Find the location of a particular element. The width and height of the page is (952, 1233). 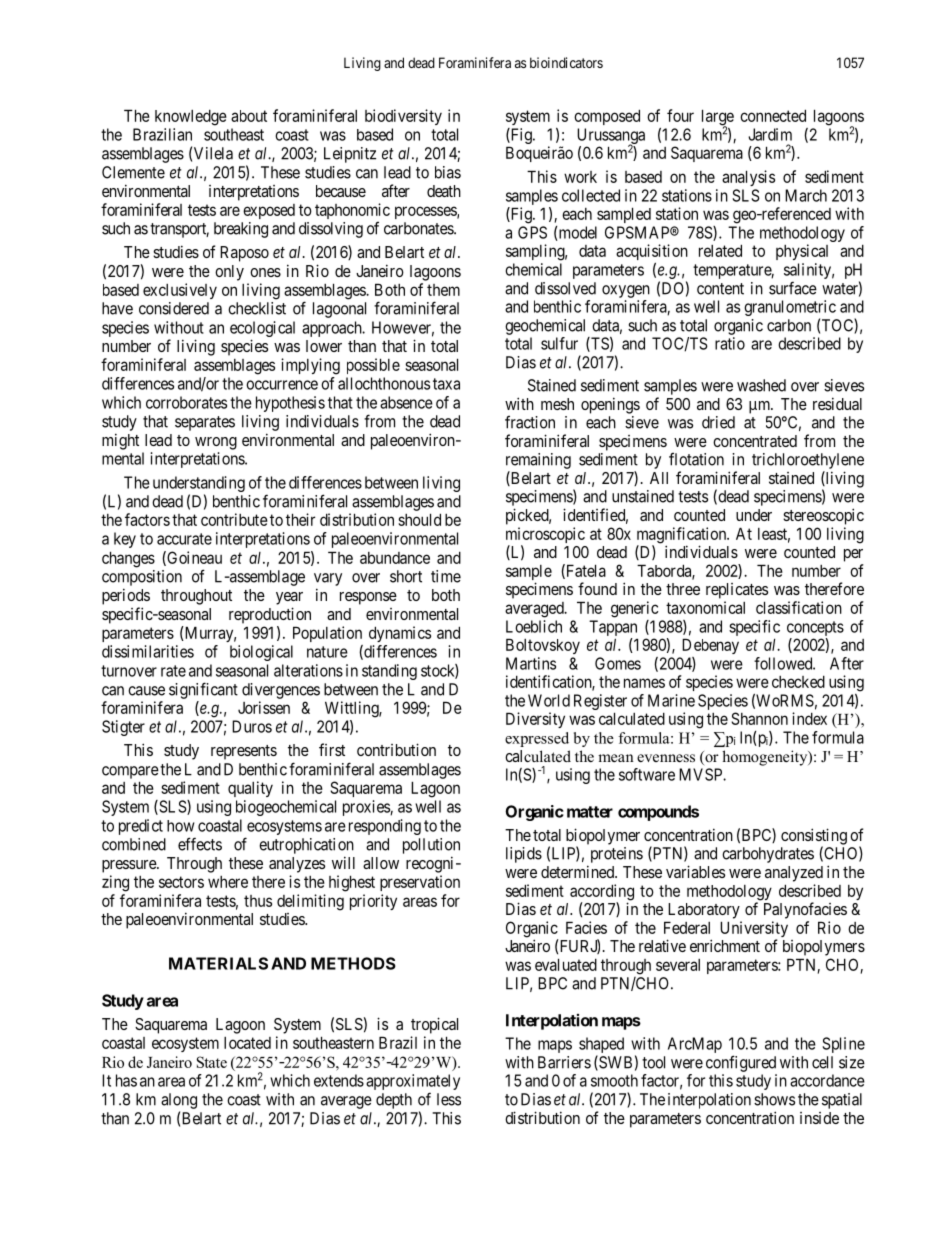

composition is located at coordinates (142, 578).
